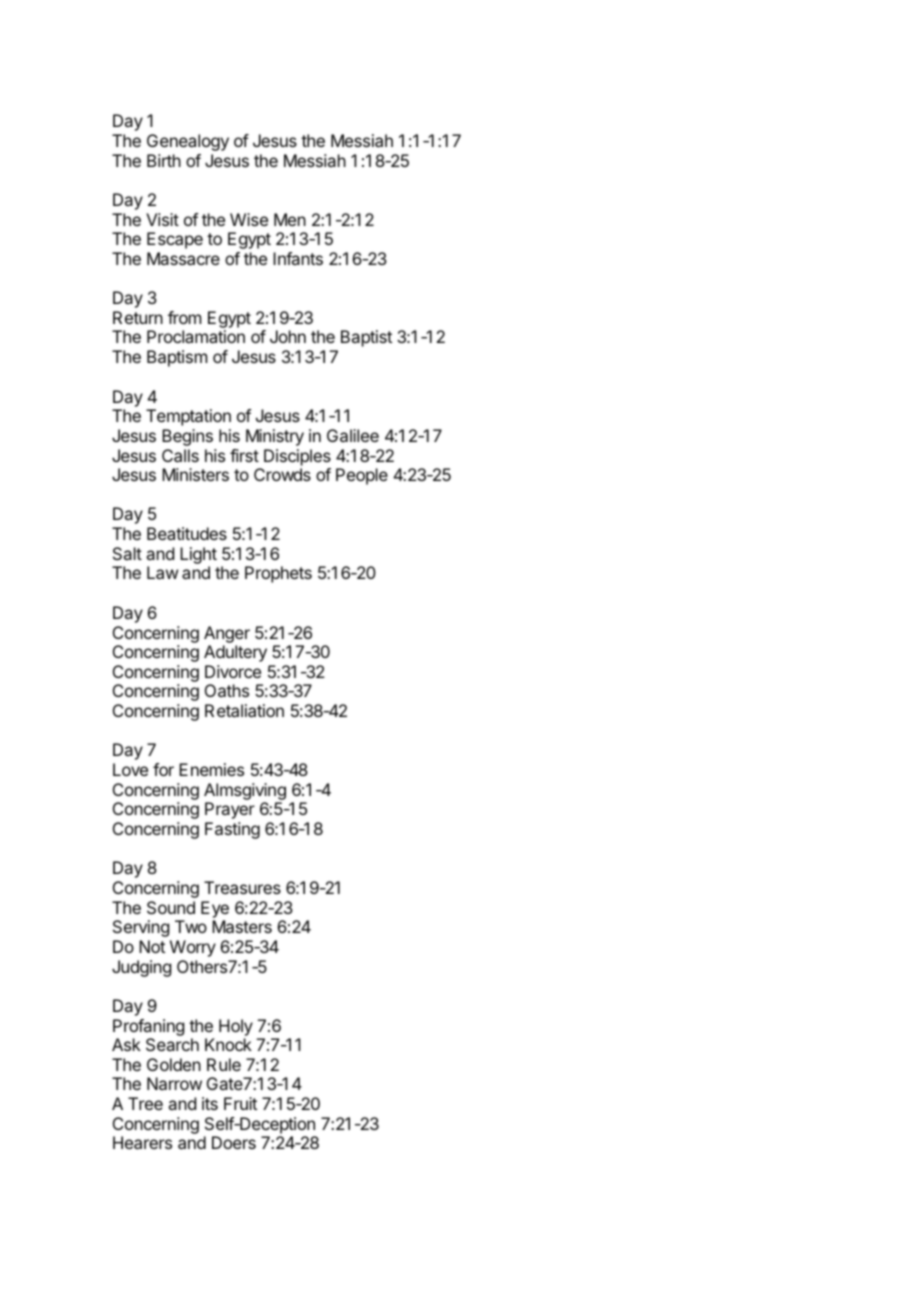  What do you see at coordinates (362, 476) in the screenshot?
I see `People` at bounding box center [362, 476].
